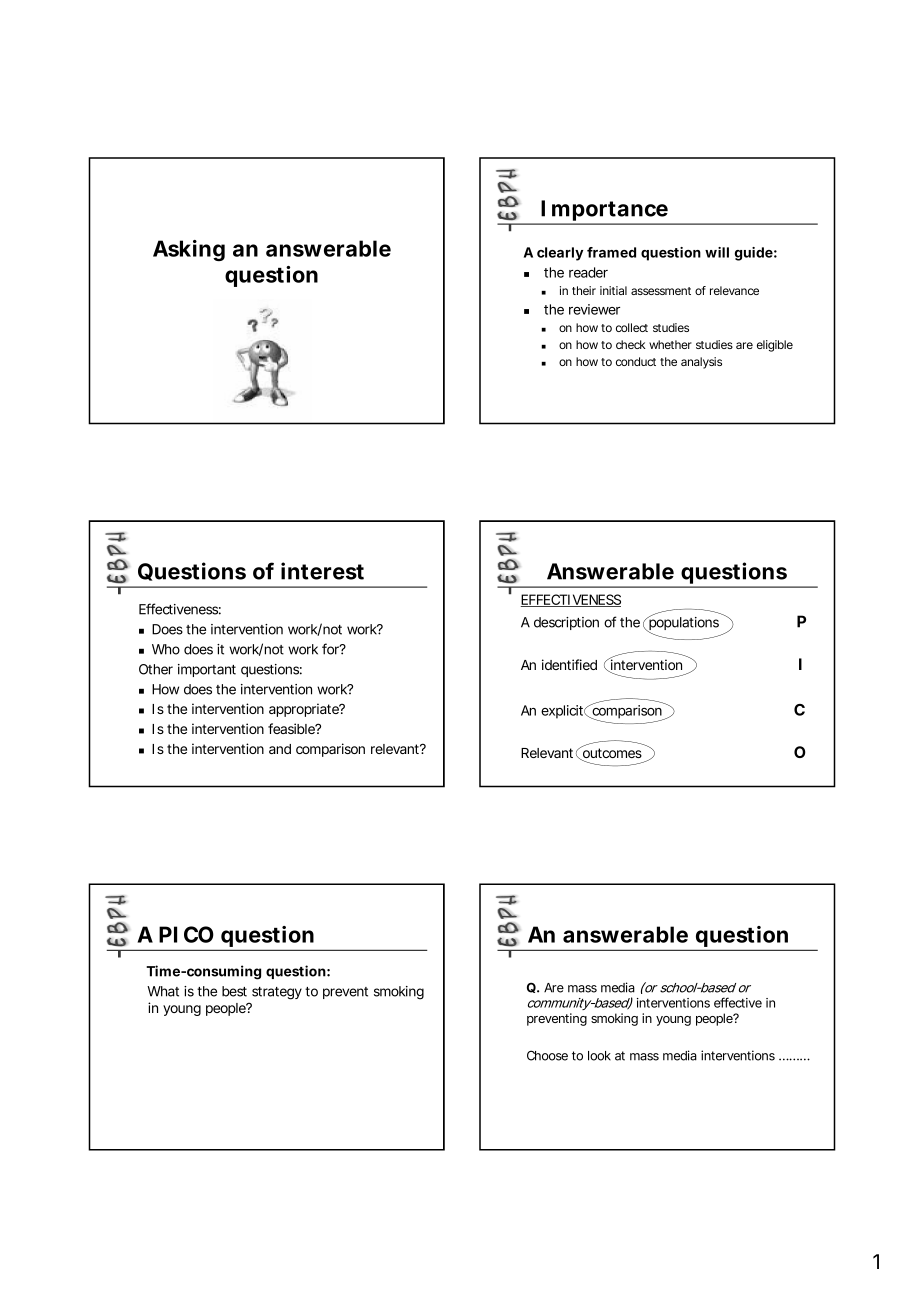 The image size is (924, 1308). I want to click on identified, so click(569, 664).
